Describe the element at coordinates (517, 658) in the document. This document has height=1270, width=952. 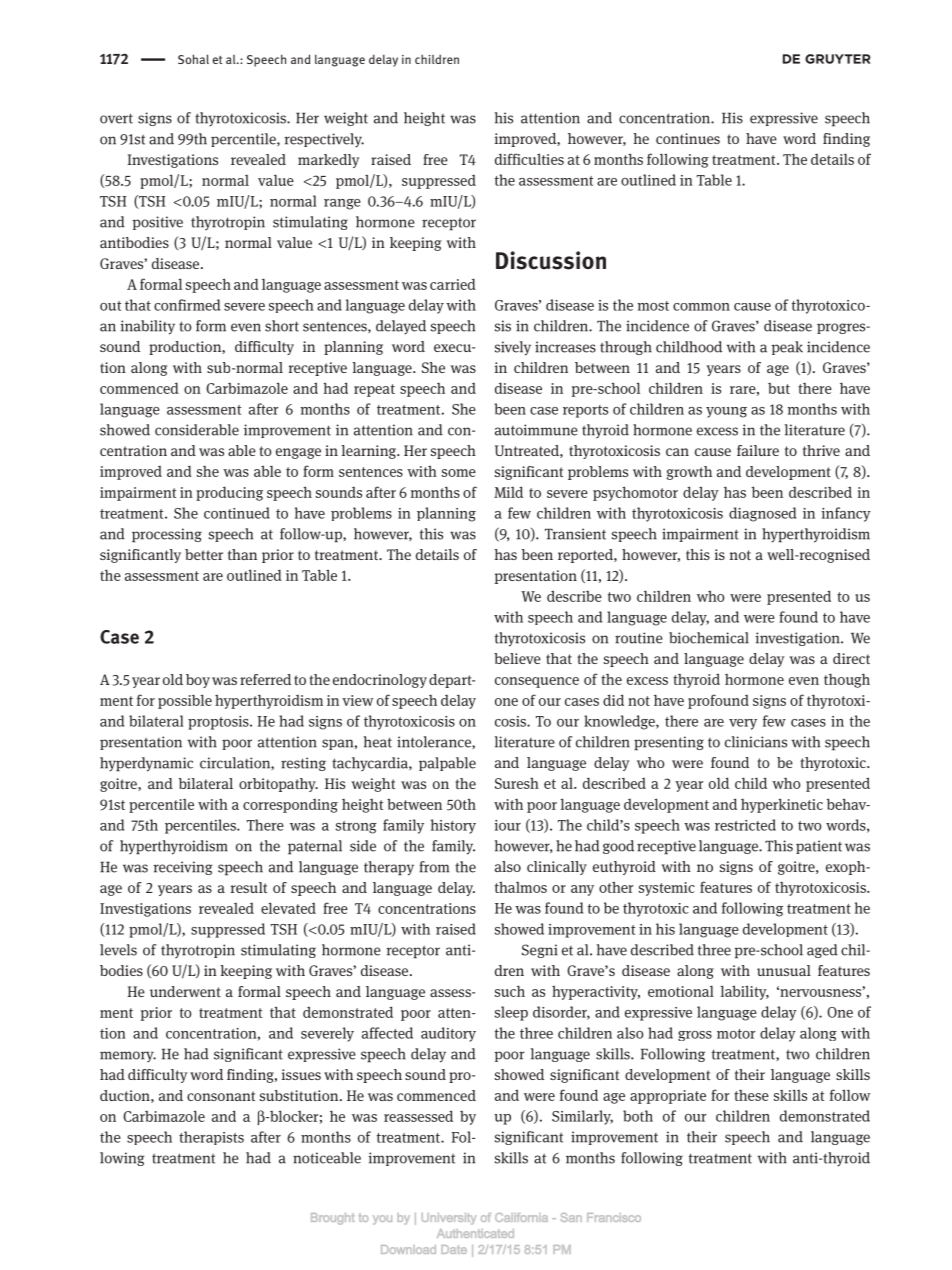
I see `believe` at that location.
